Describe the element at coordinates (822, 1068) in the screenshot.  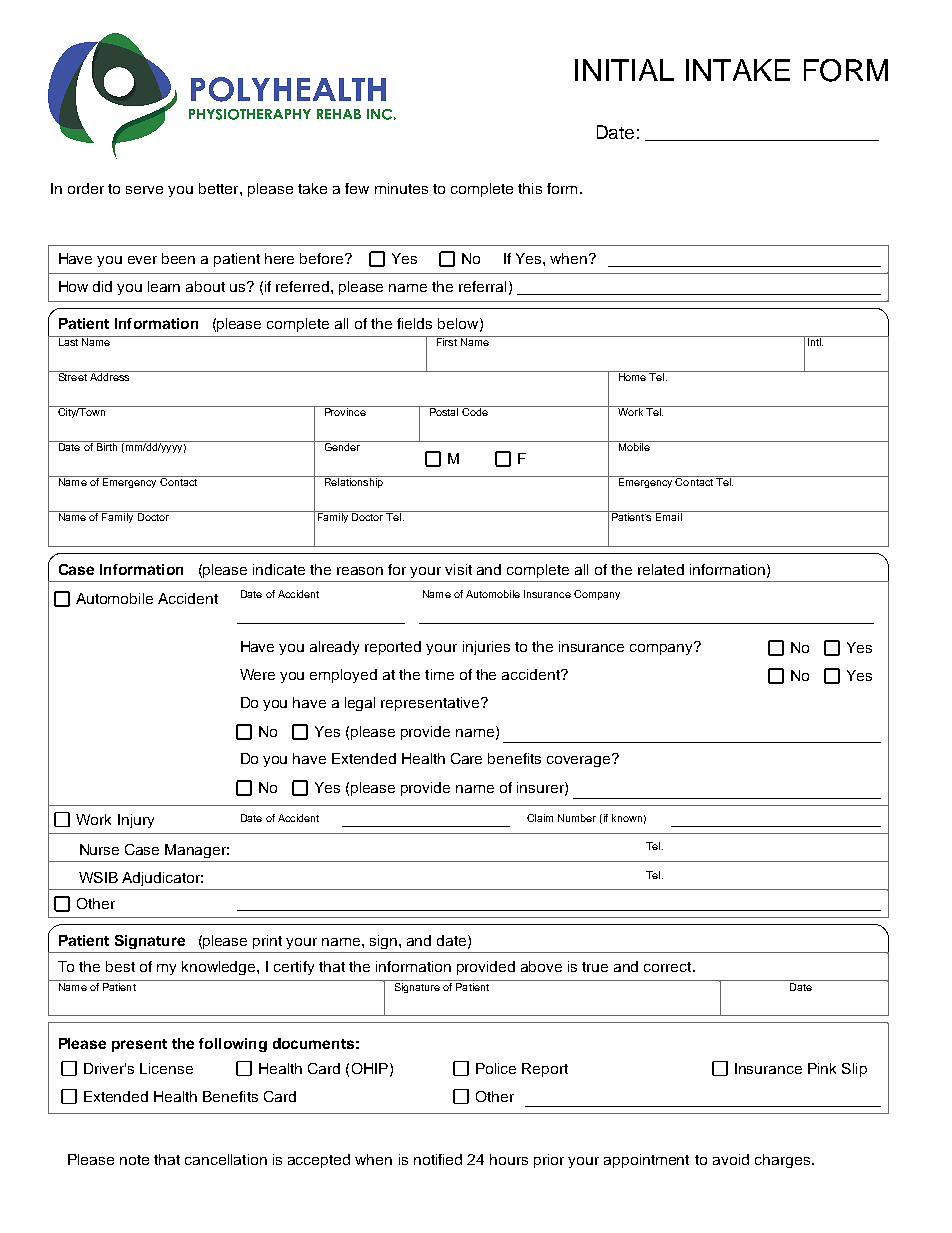
I see `Pink` at that location.
